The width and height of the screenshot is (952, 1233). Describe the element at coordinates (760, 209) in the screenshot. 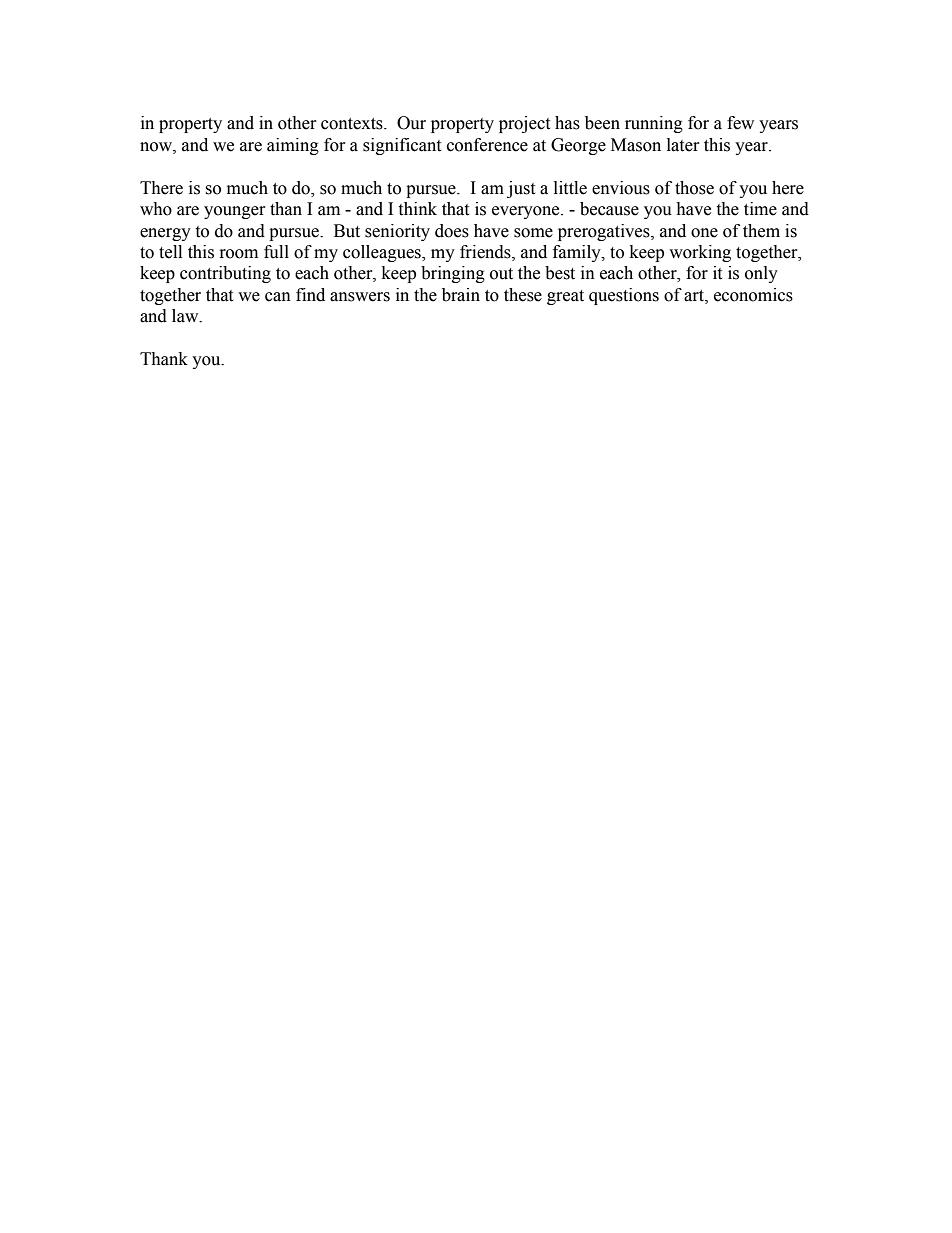

I see `time` at that location.
